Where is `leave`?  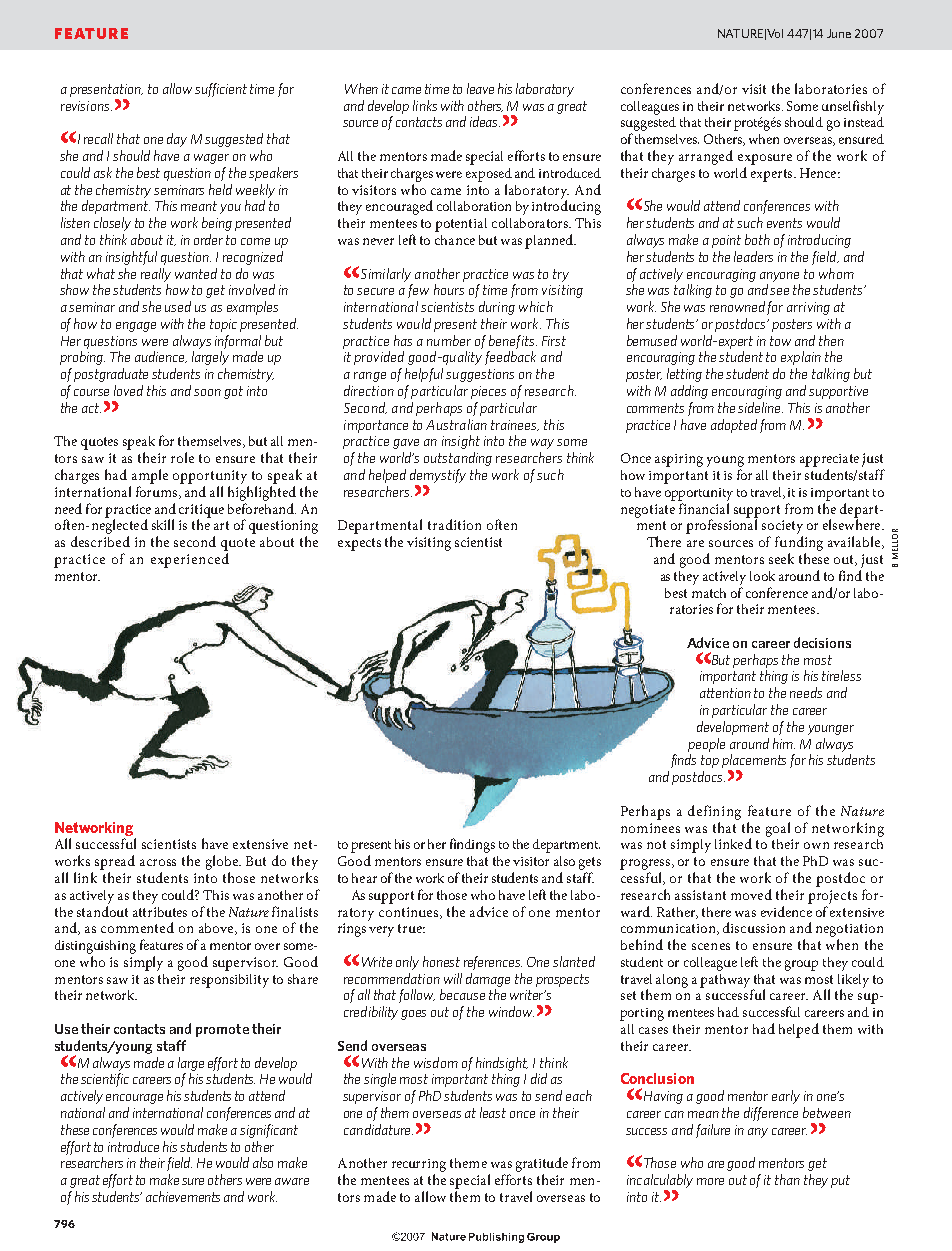
leave is located at coordinates (480, 88).
